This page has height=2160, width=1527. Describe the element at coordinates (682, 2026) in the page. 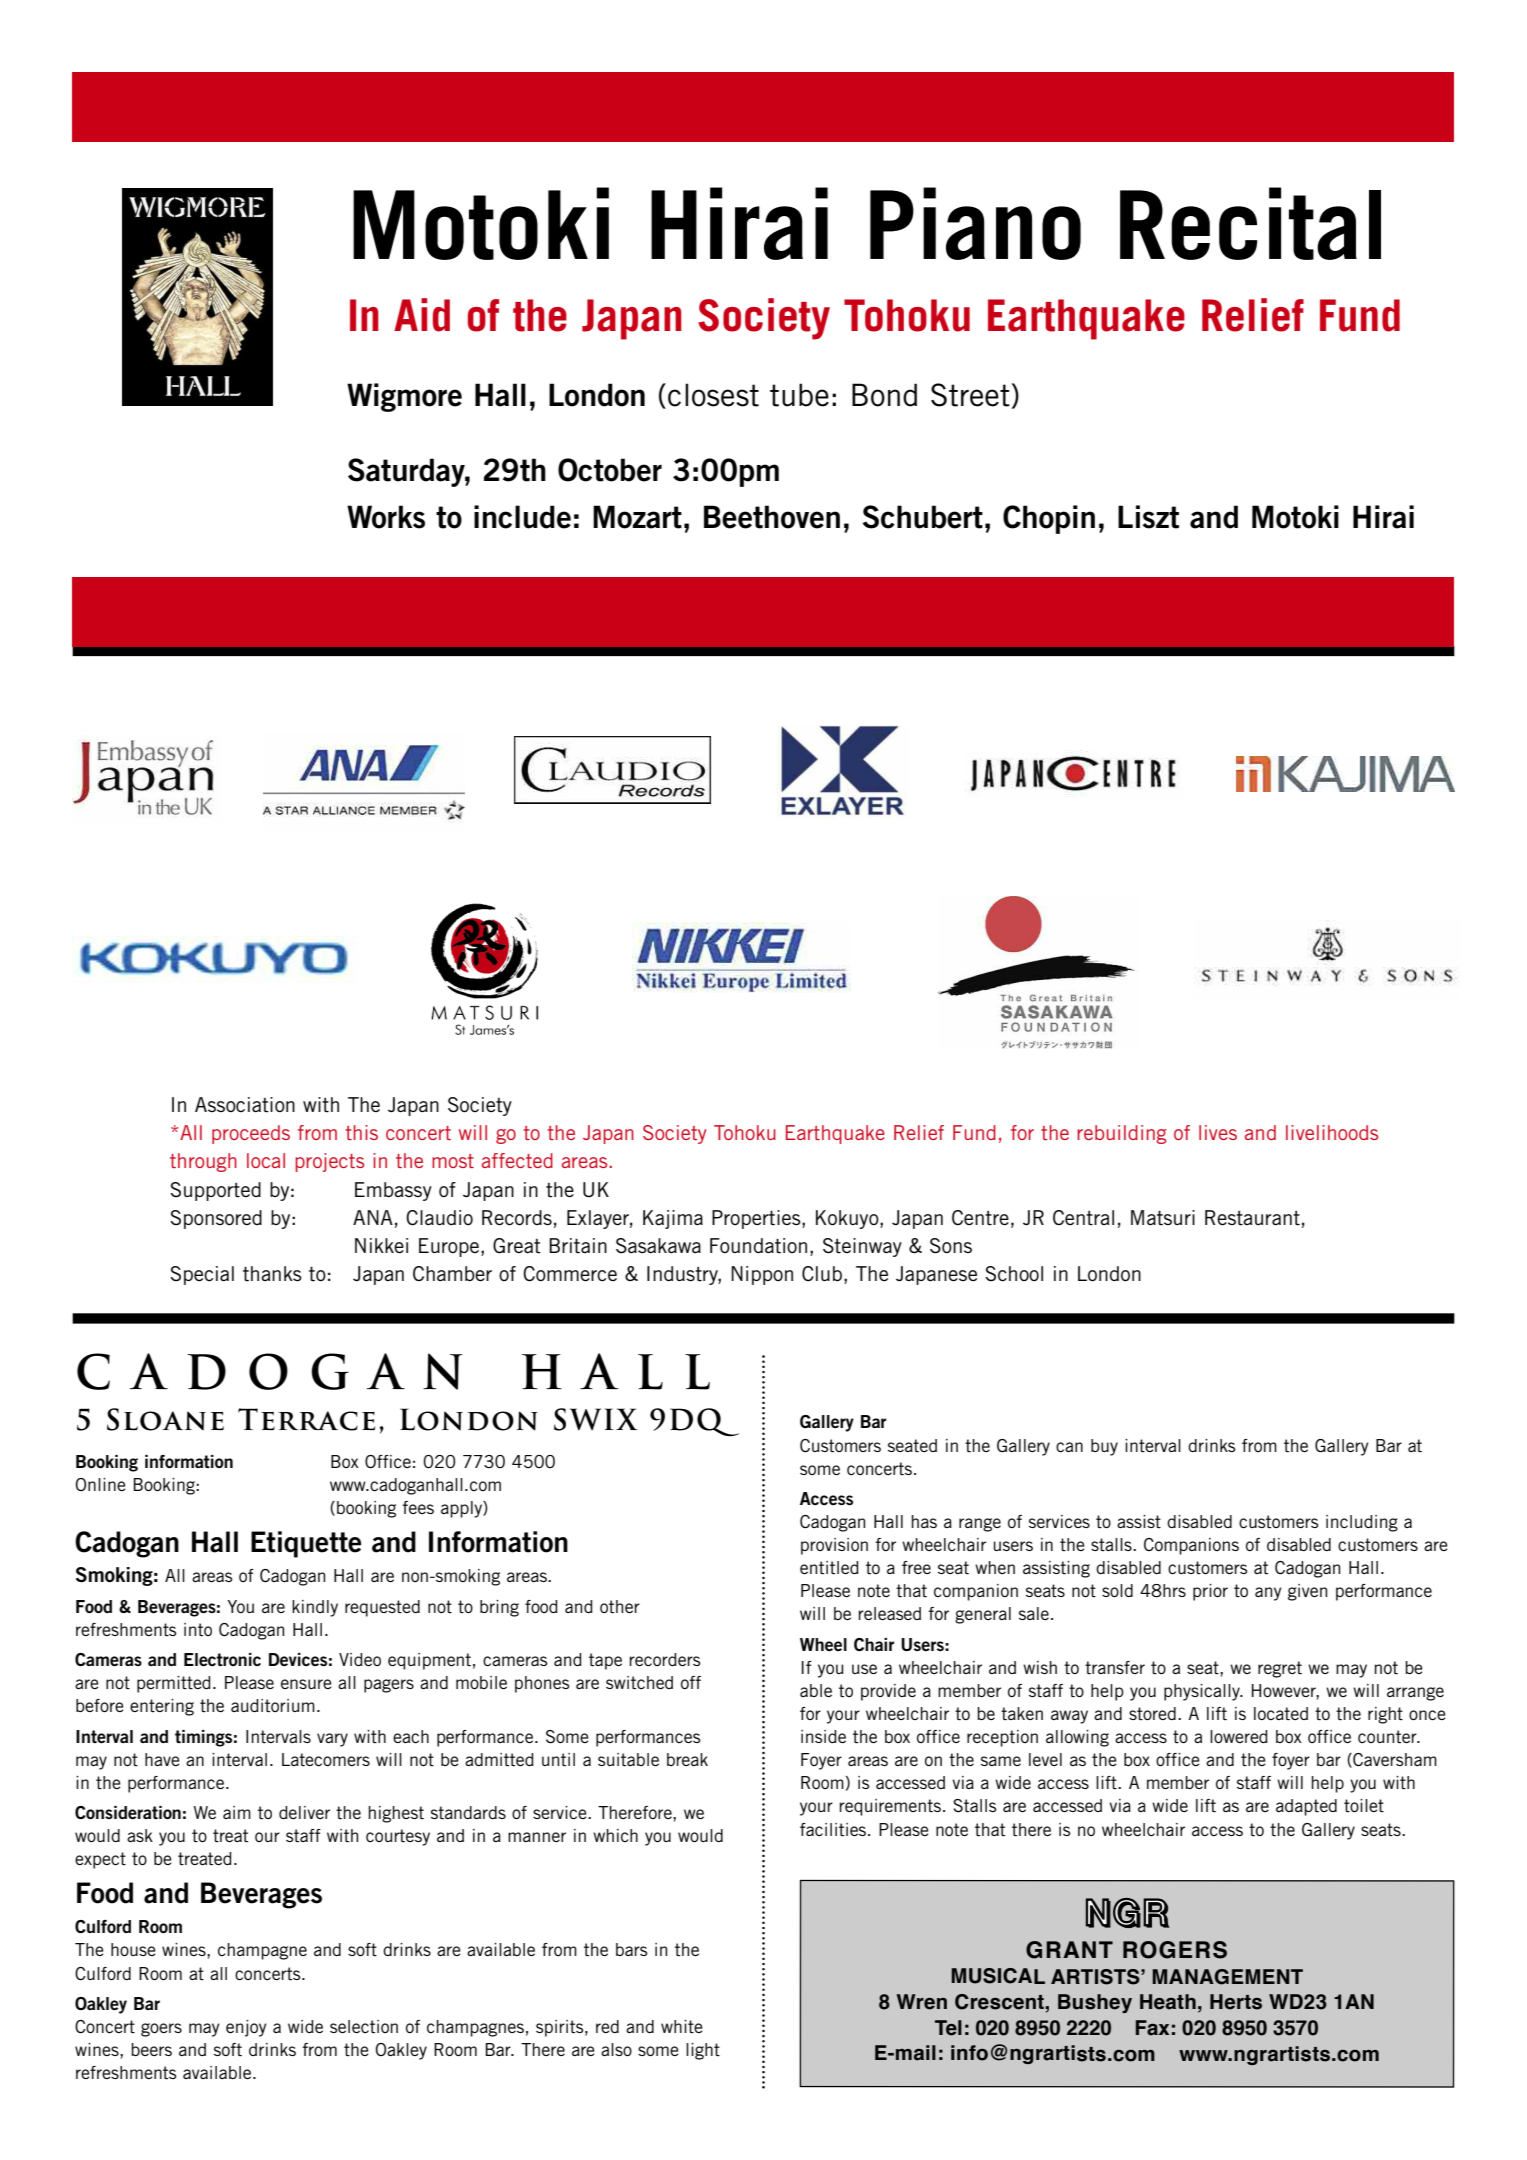

I see `white` at that location.
